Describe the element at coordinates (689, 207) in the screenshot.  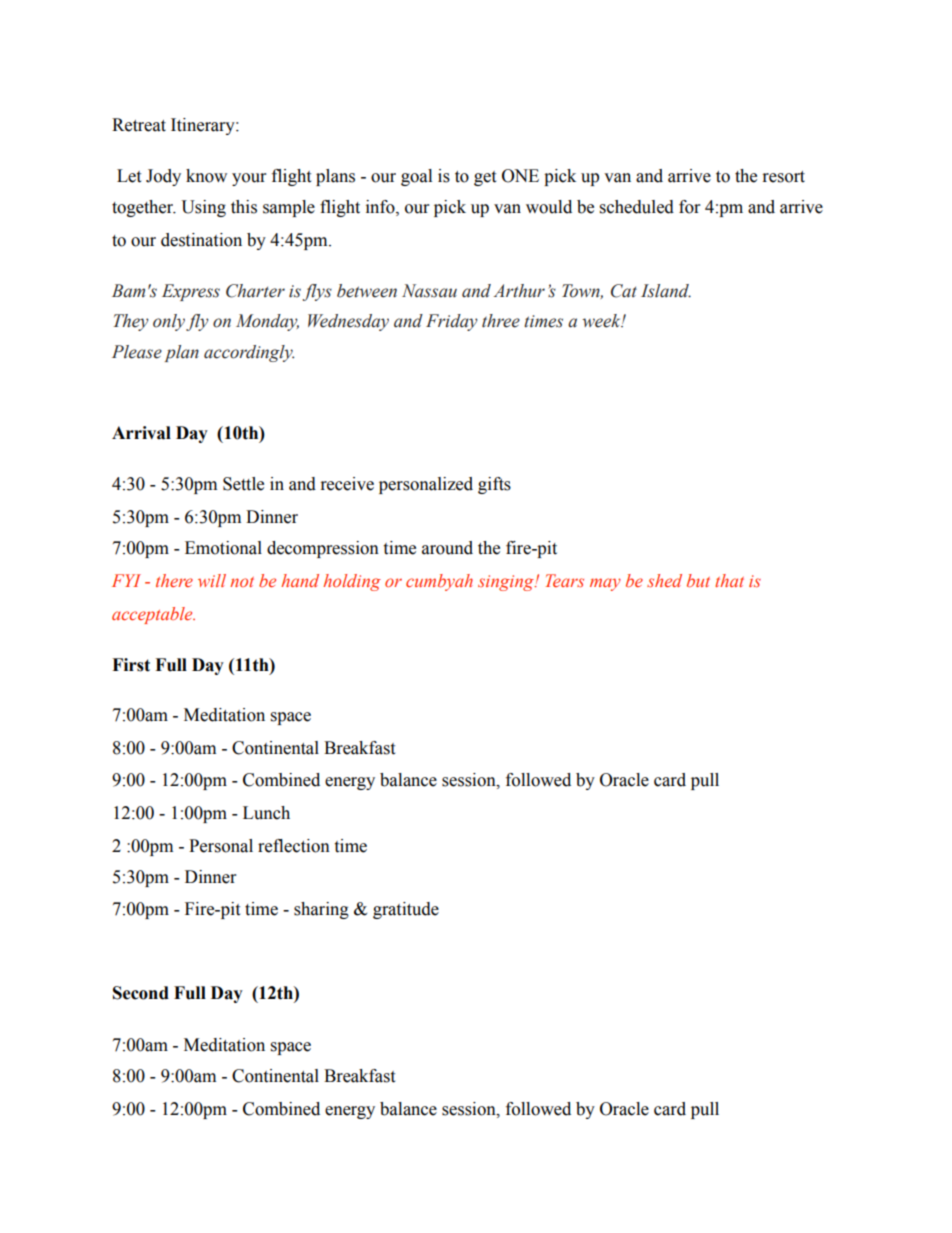
I see `for` at that location.
